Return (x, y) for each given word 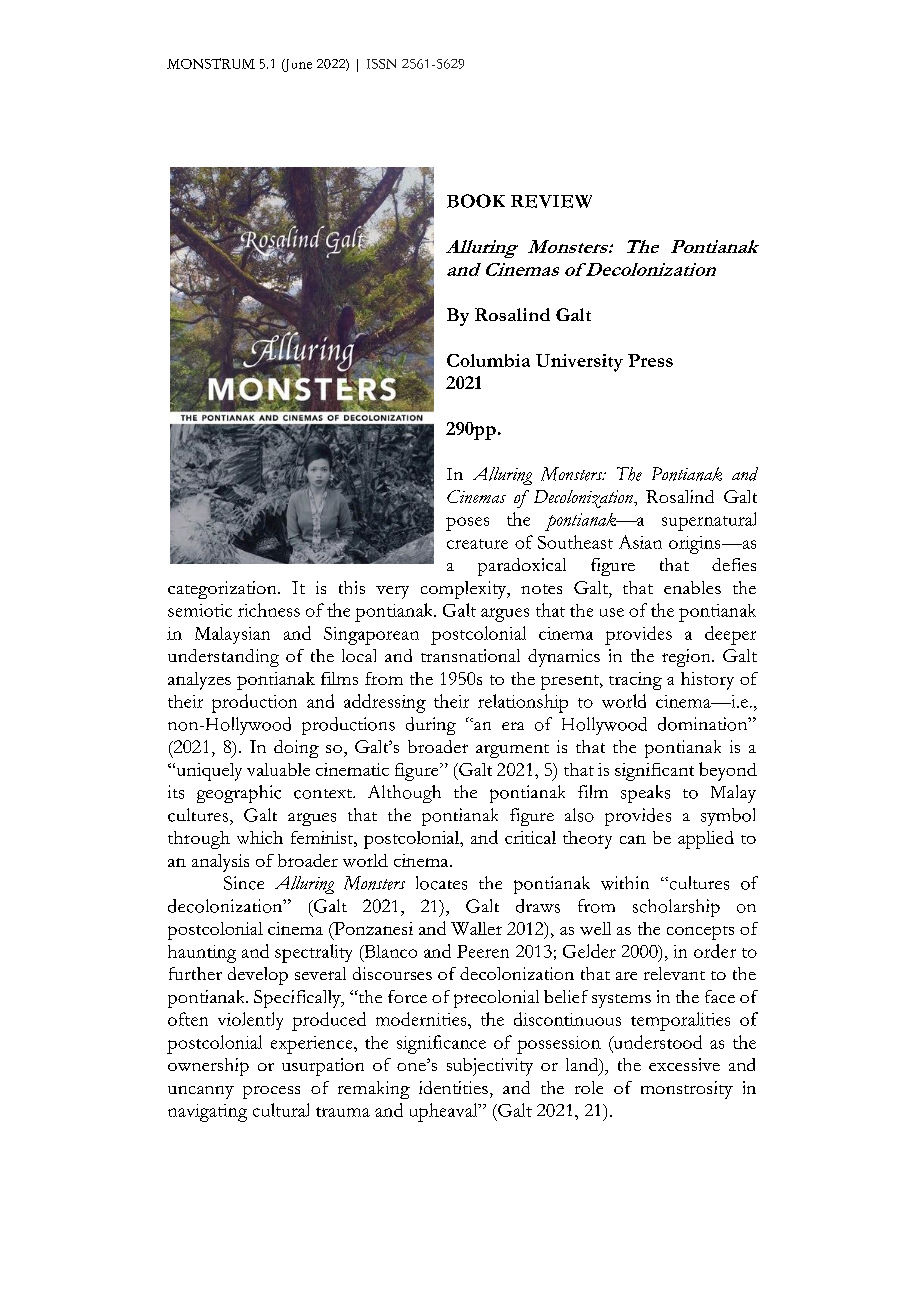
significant (654, 772)
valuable (278, 769)
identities (453, 1087)
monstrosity (687, 1090)
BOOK (476, 201)
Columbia (488, 360)
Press (650, 360)
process (271, 1092)
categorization (223, 590)
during (431, 726)
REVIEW (551, 201)
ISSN (381, 64)
